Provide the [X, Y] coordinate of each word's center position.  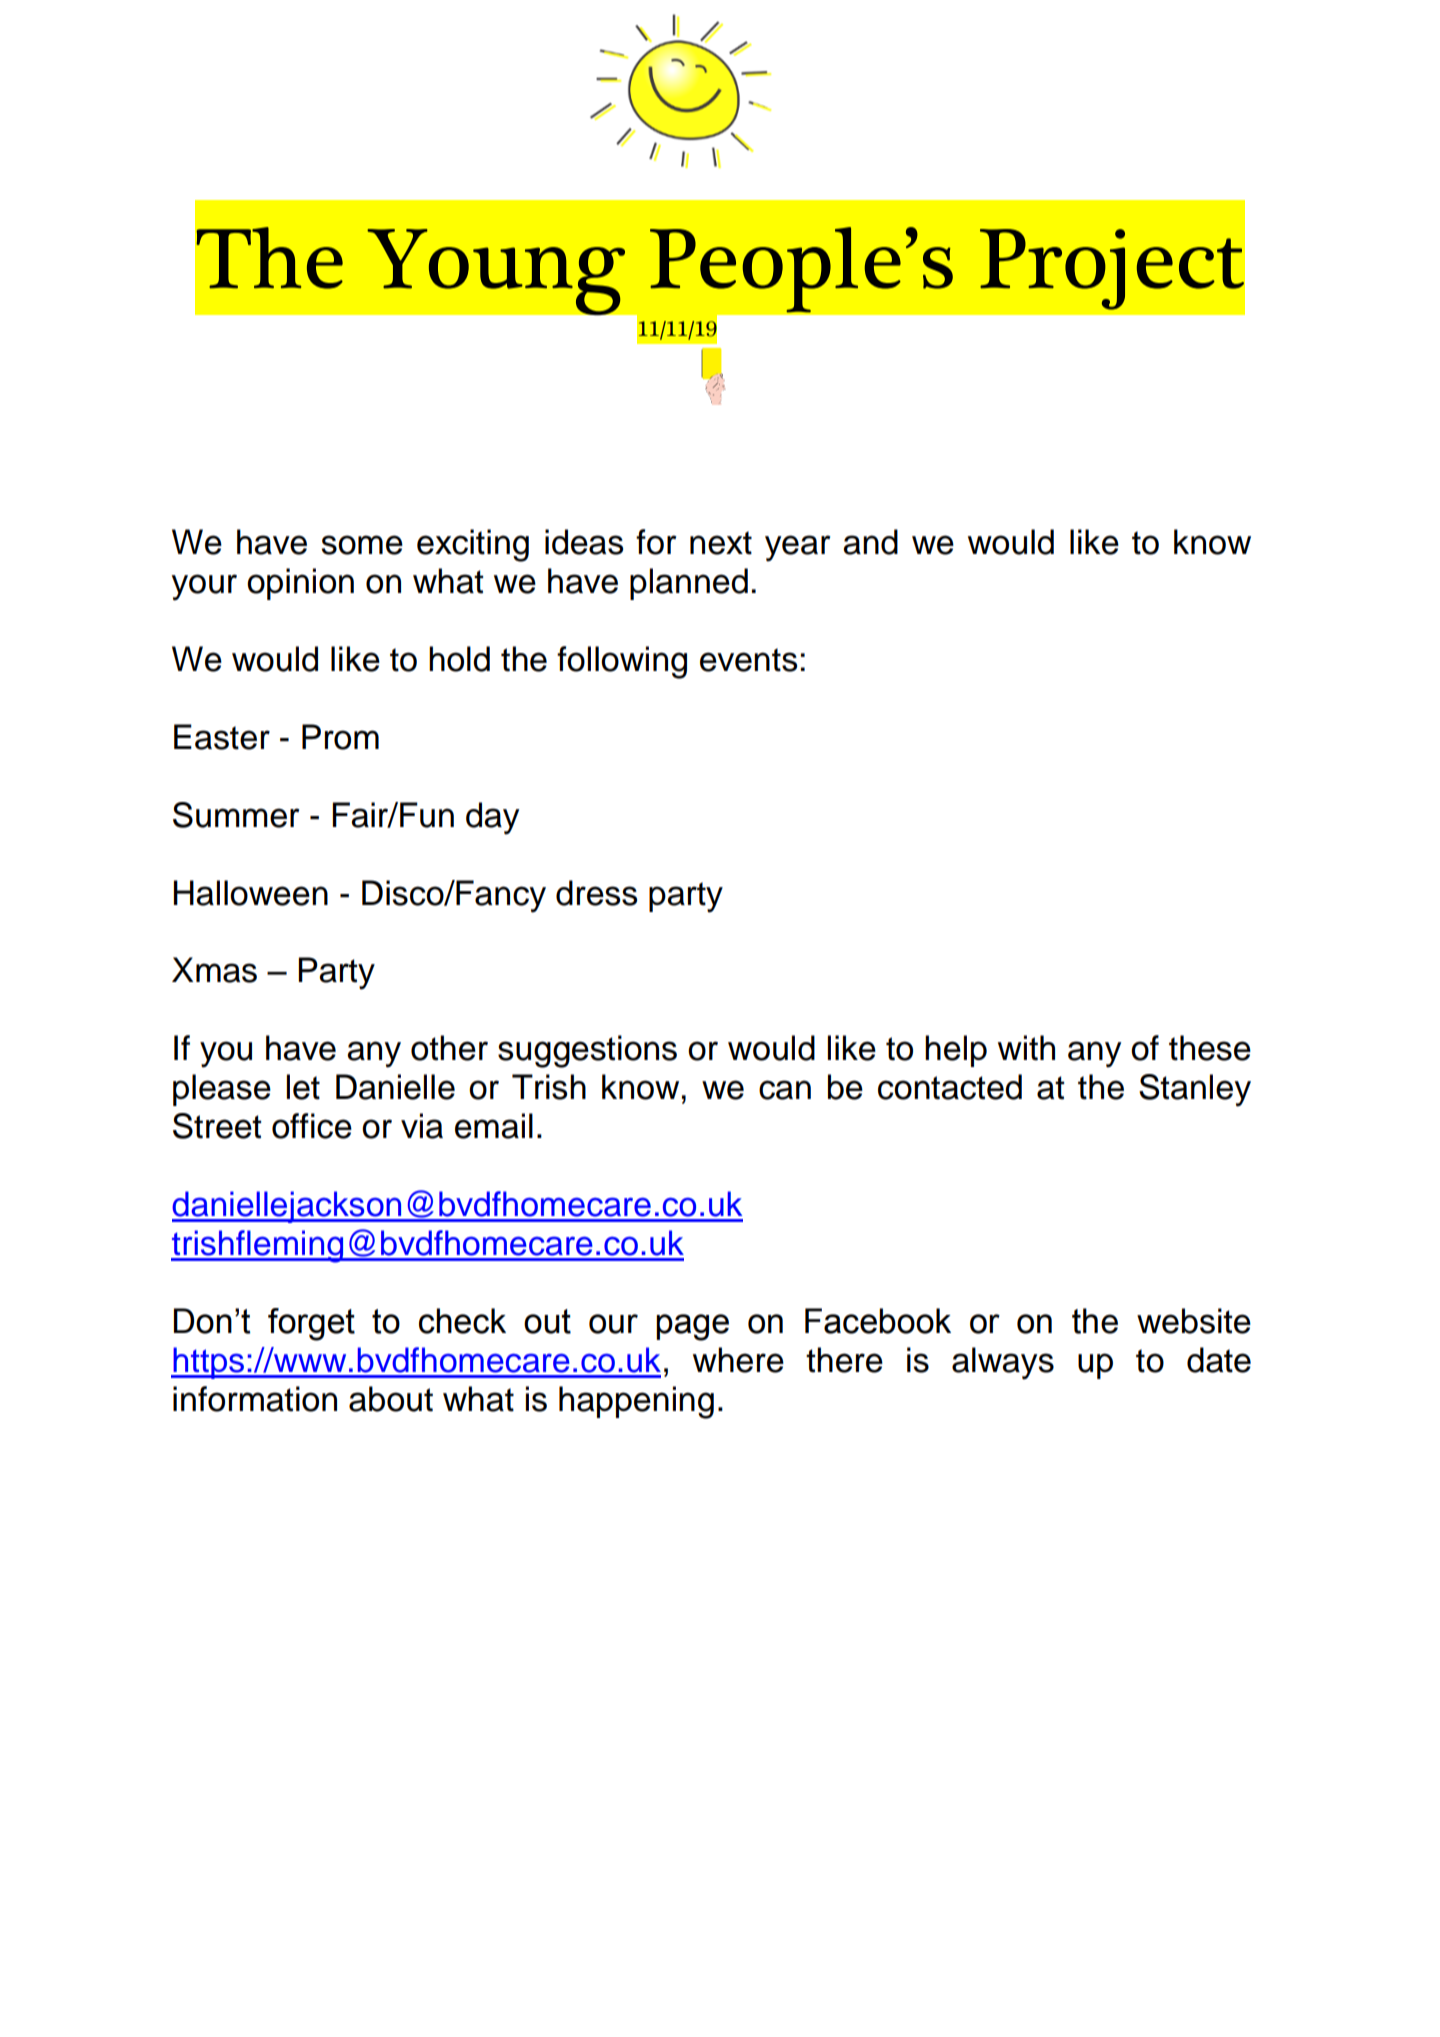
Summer [236, 815]
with [1026, 1048]
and [870, 542]
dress [596, 893]
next [721, 543]
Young [496, 272]
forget [311, 1324]
